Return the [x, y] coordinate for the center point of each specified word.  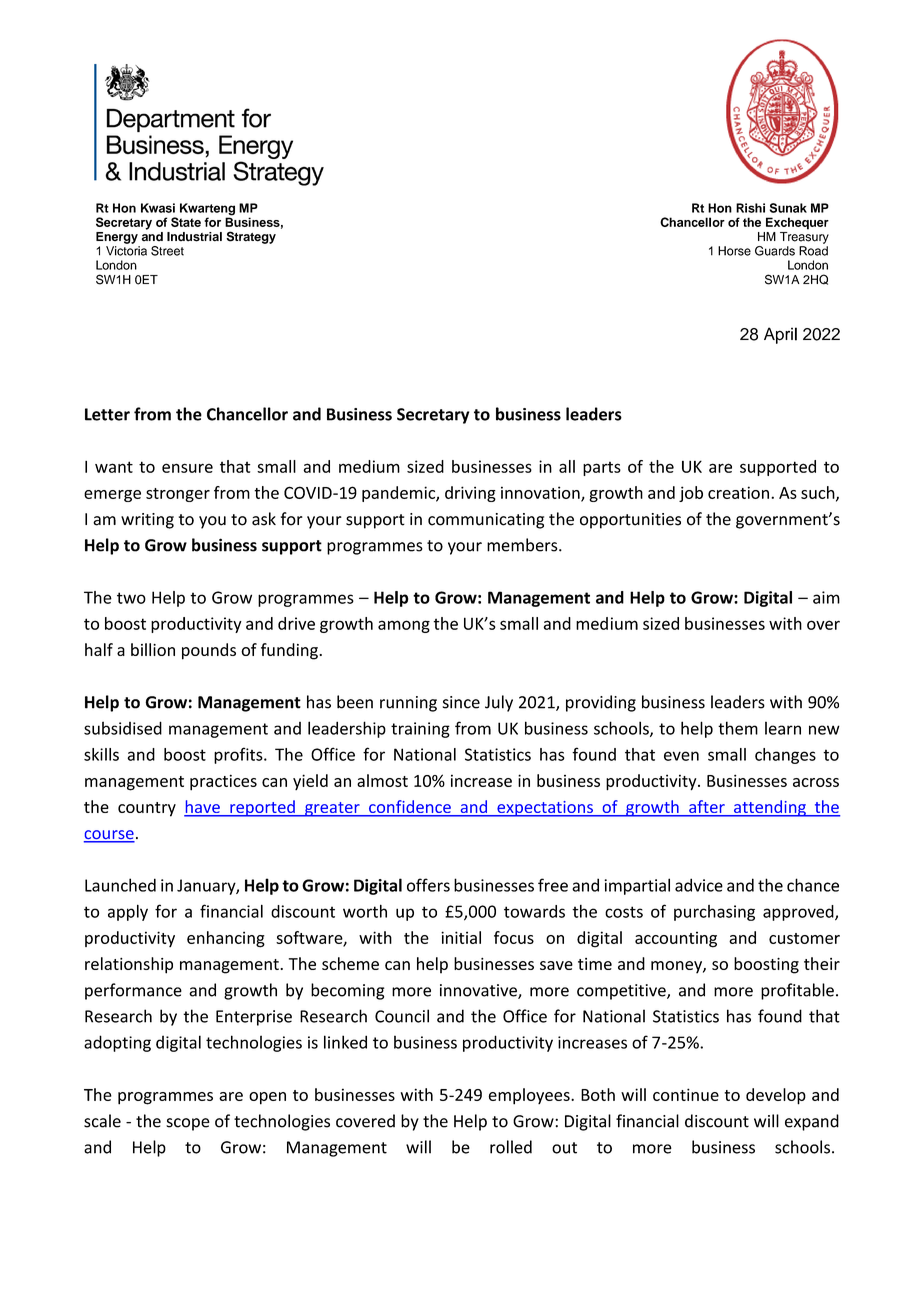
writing [147, 521]
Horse [734, 251]
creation [738, 492]
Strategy [251, 237]
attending [770, 808]
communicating [486, 521]
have [203, 808]
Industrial [194, 237]
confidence [410, 808]
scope [188, 1124]
